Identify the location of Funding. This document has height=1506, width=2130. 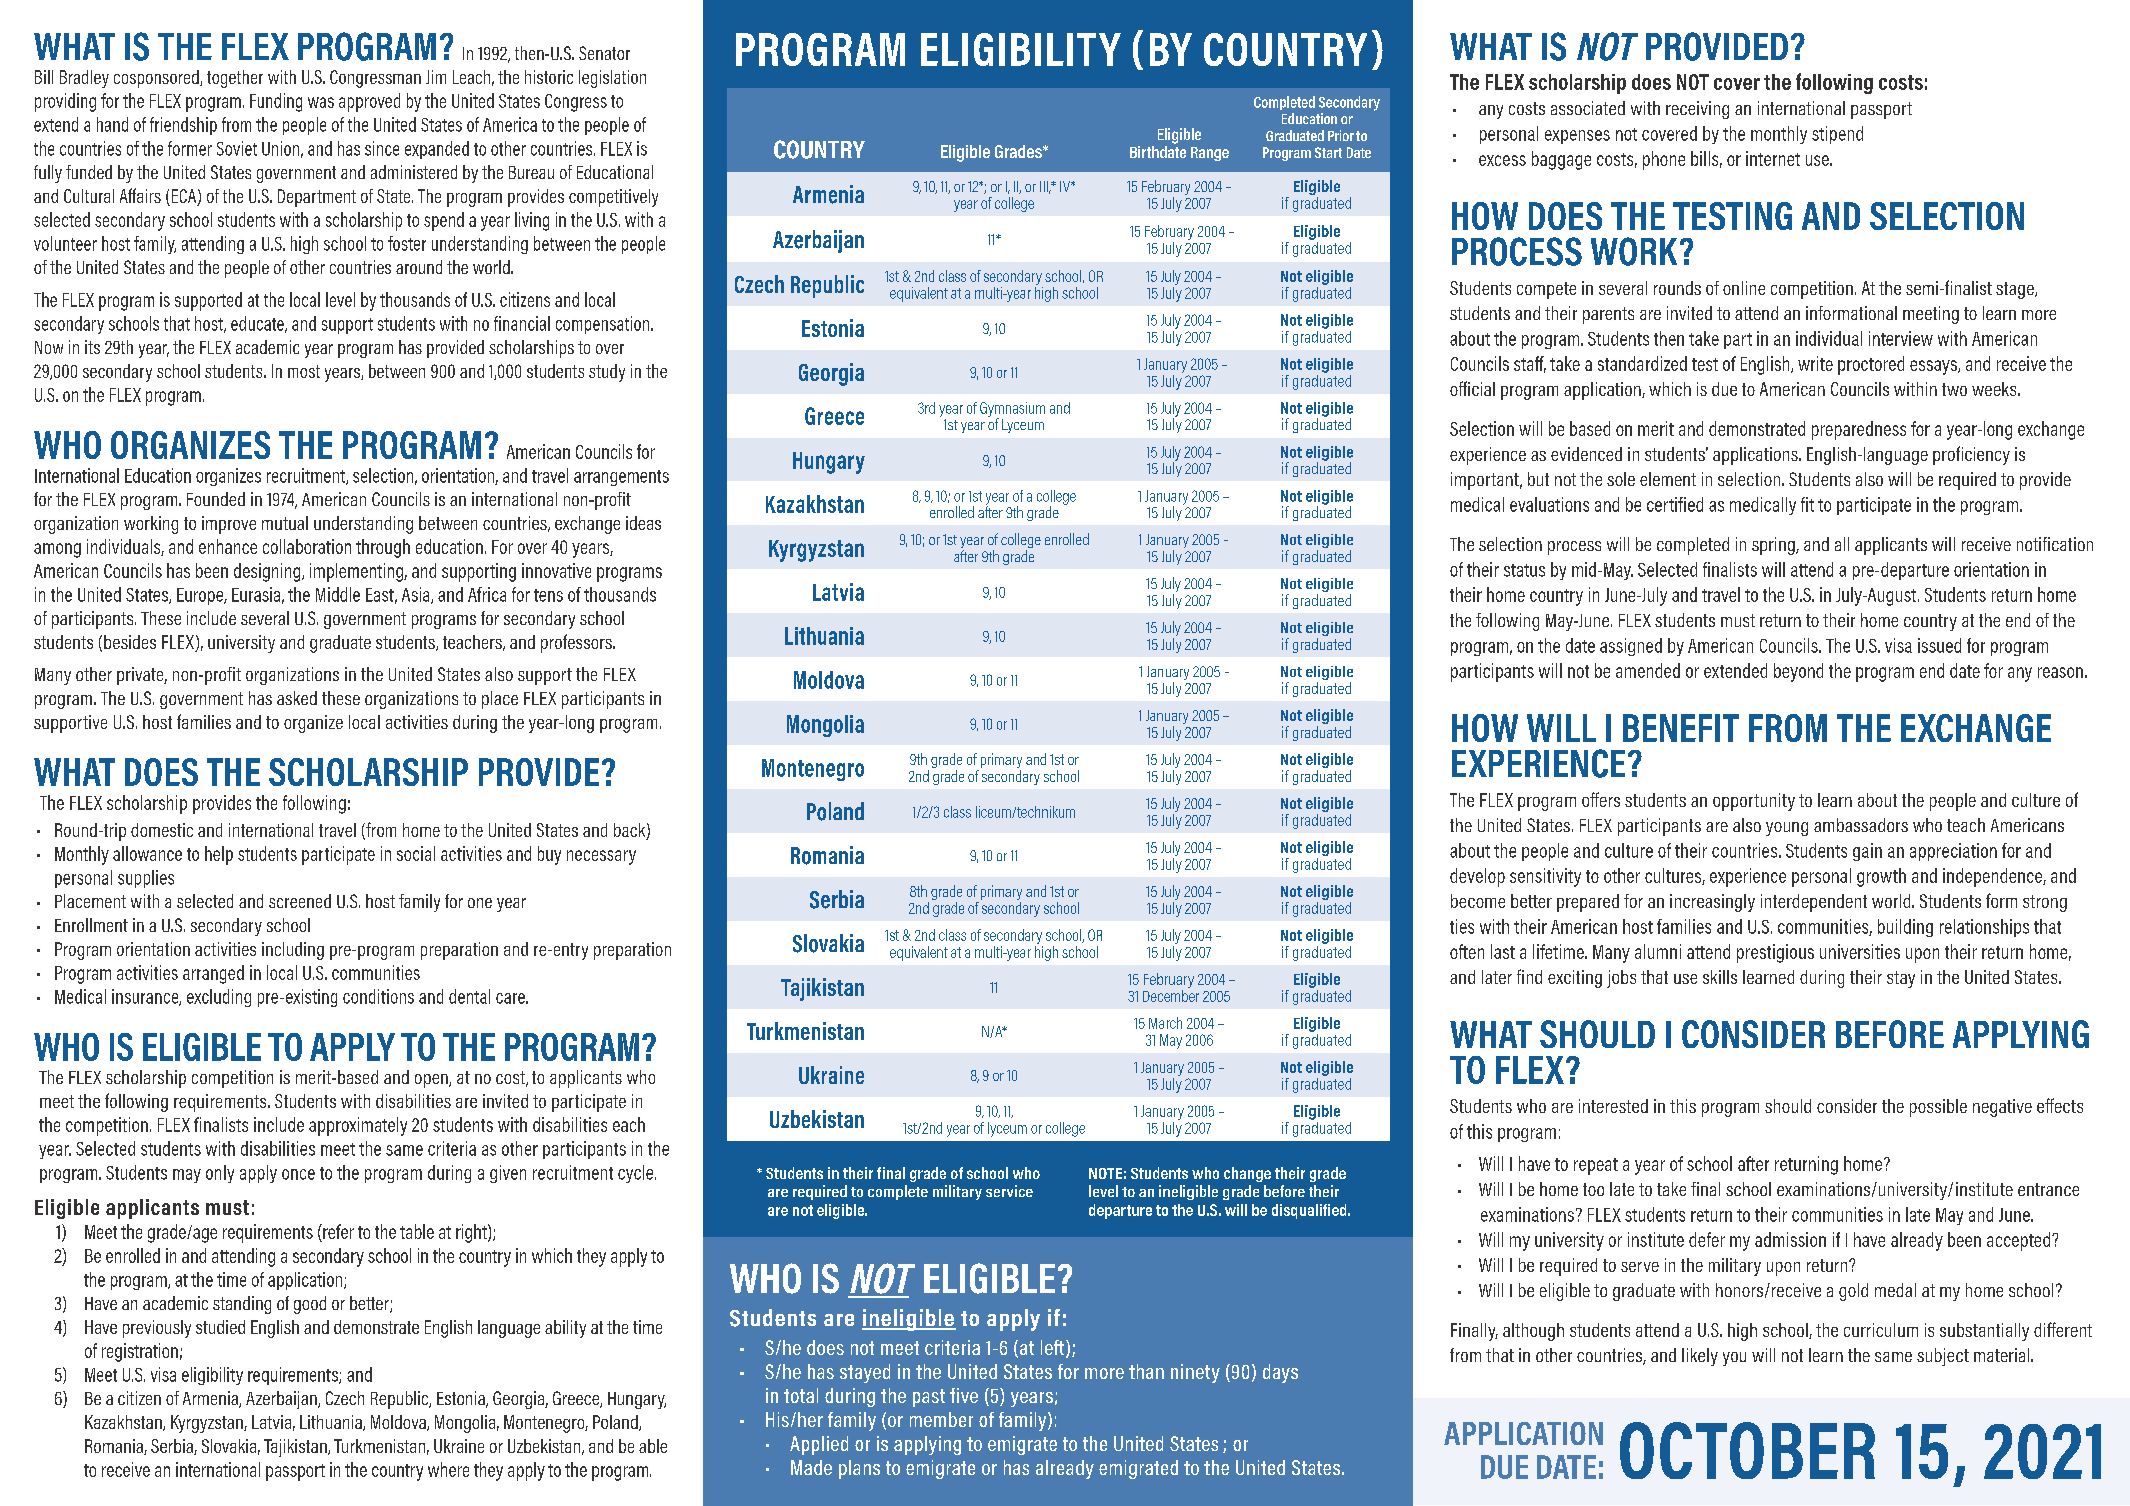
(276, 102).
